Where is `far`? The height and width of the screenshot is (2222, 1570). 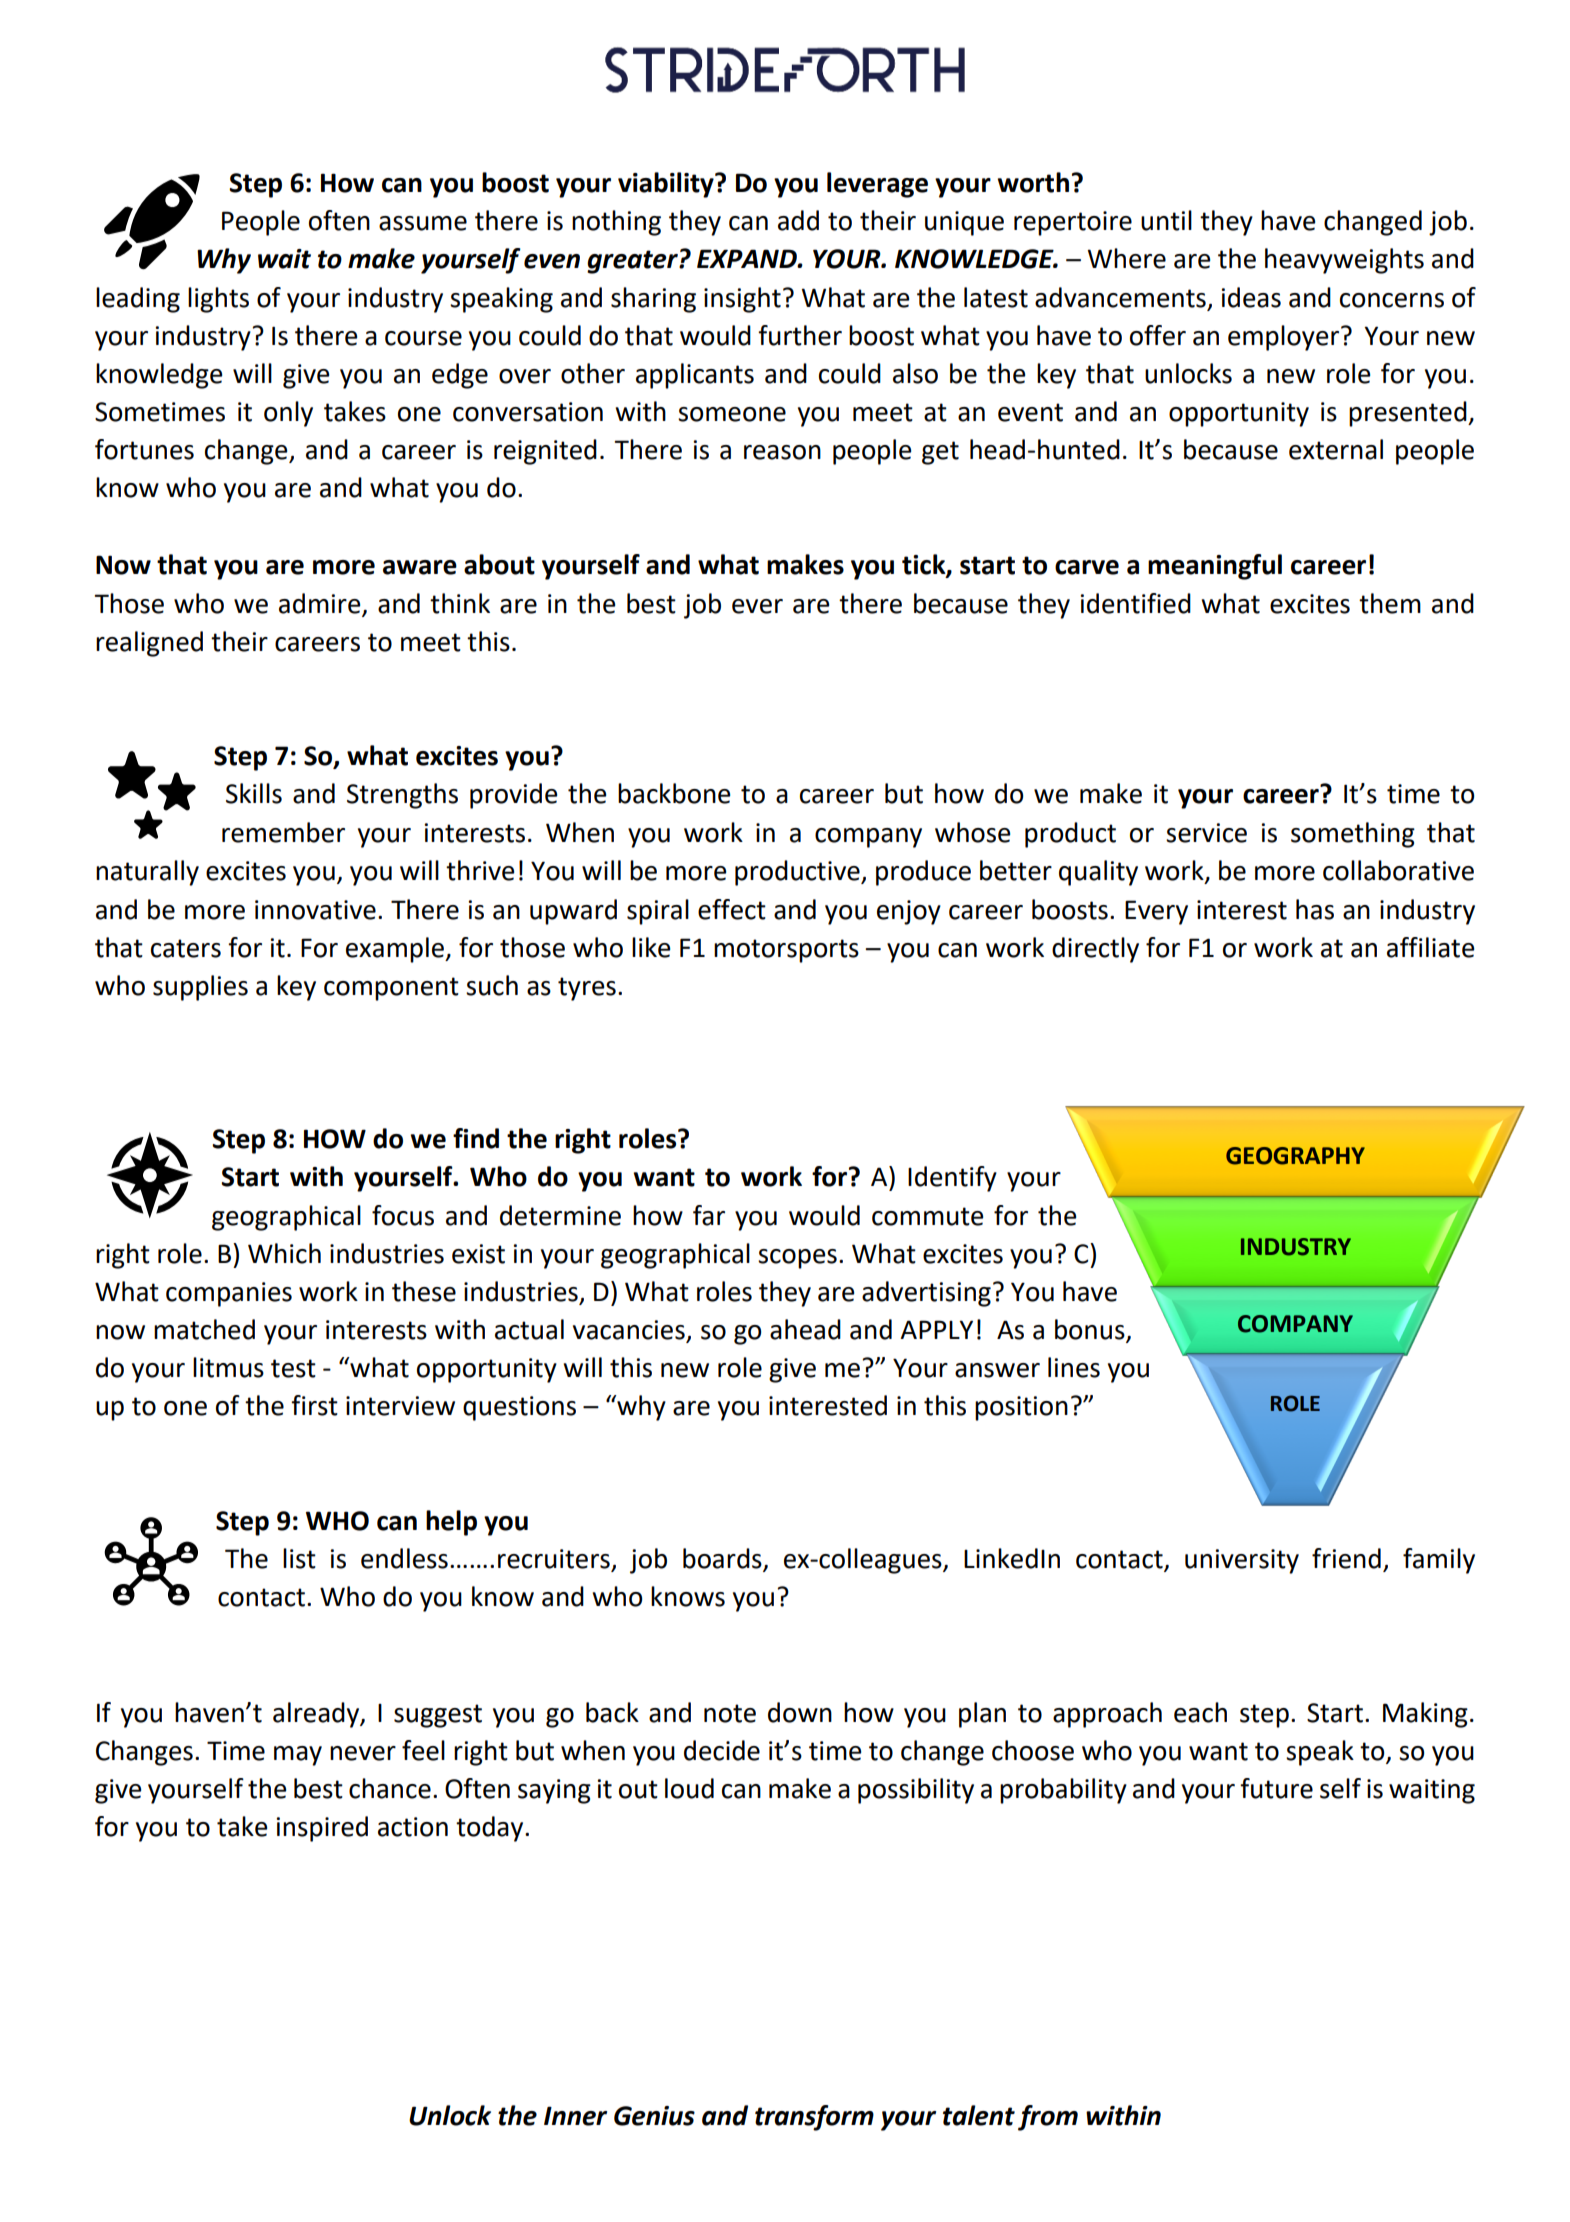 far is located at coordinates (709, 1215).
